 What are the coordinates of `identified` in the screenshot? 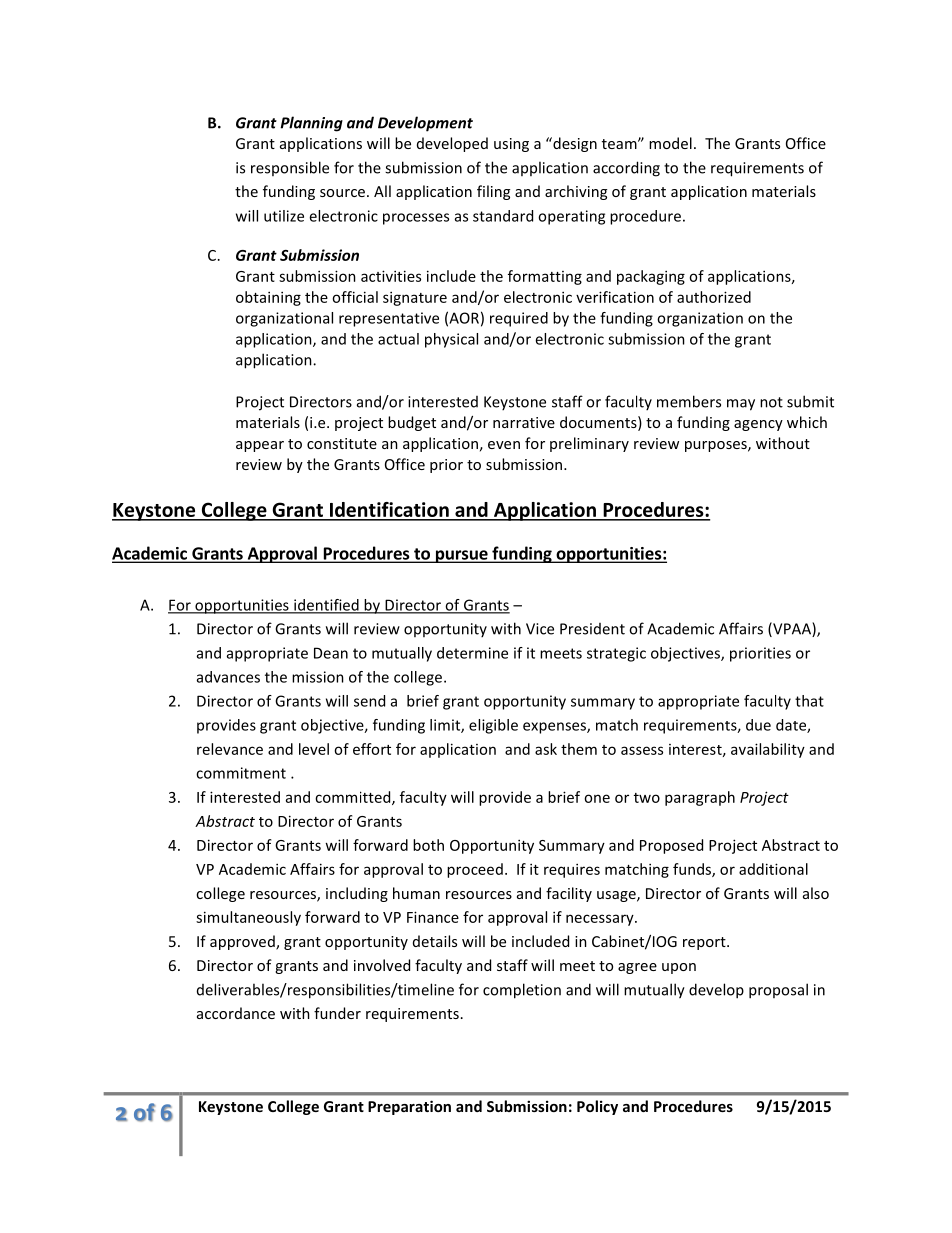 It's located at (326, 606).
